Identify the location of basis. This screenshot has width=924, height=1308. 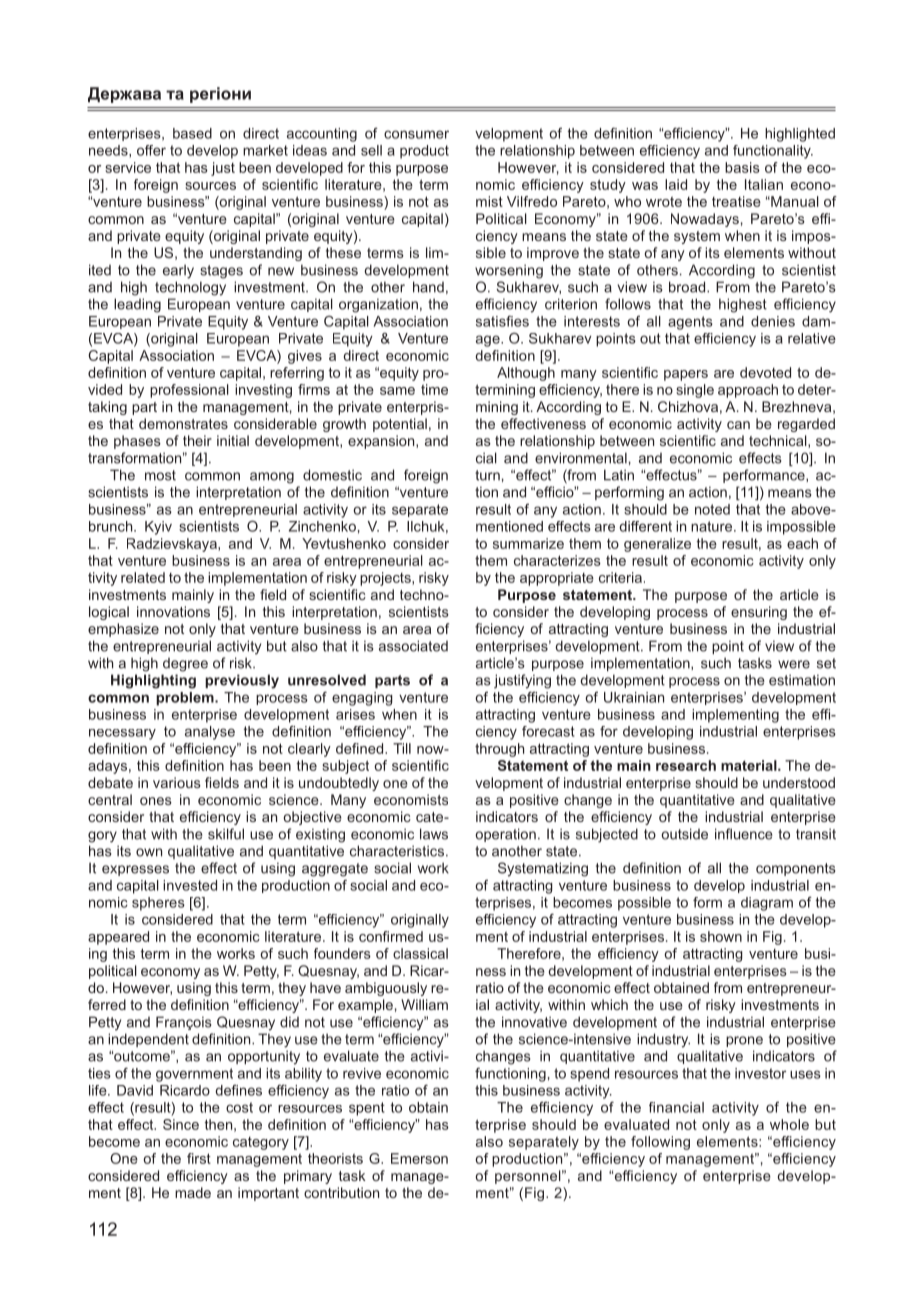
(742, 167).
